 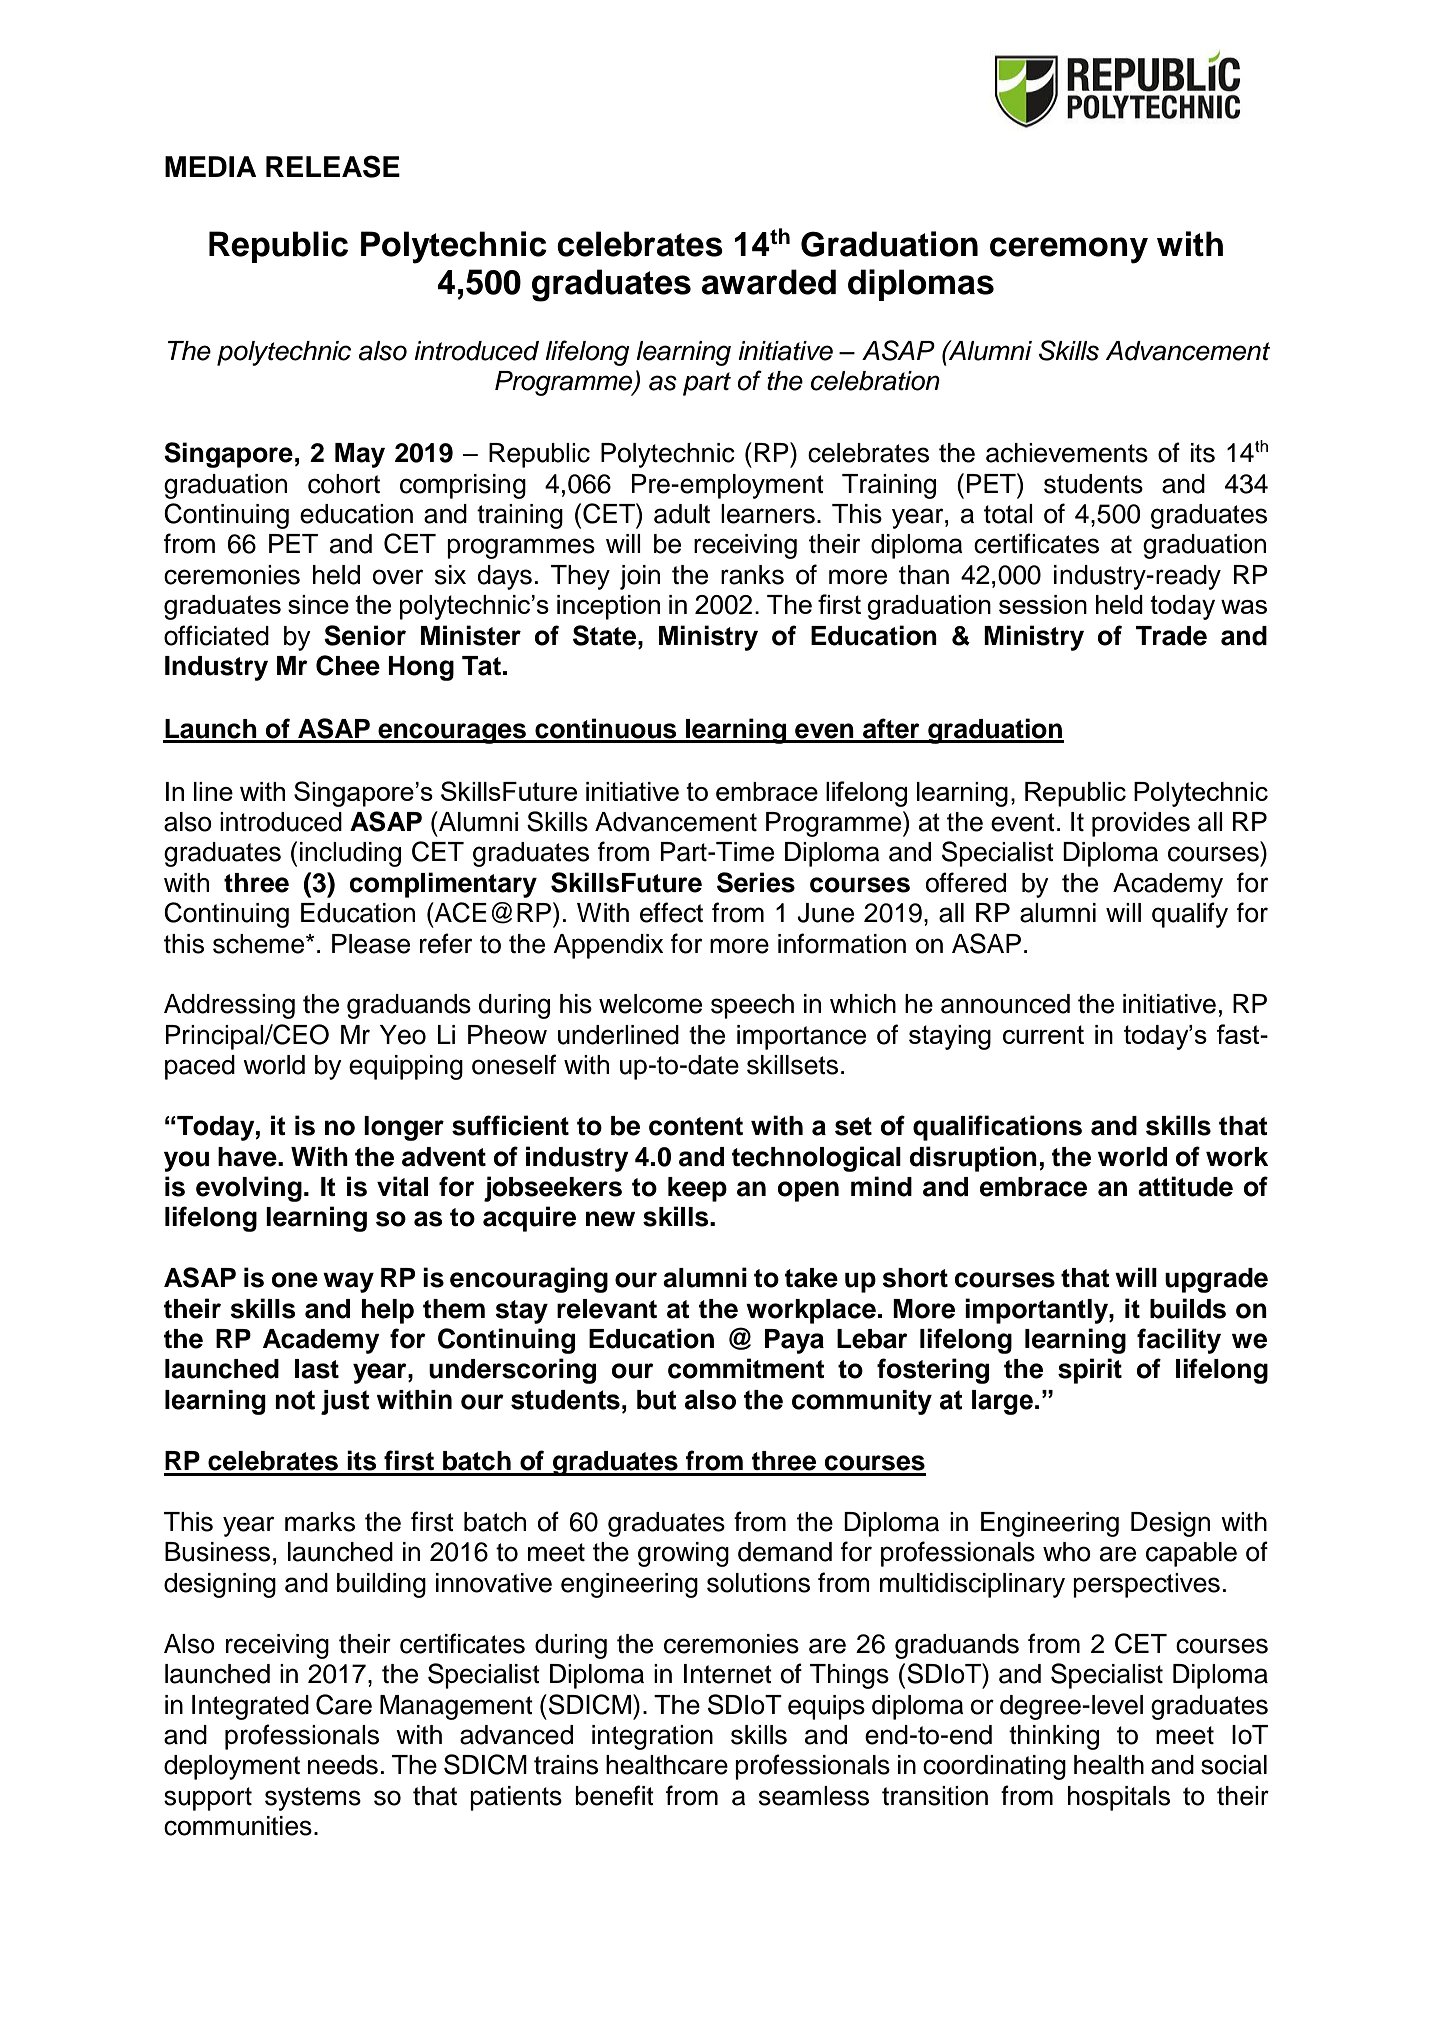 I want to click on commitment, so click(x=746, y=1368).
